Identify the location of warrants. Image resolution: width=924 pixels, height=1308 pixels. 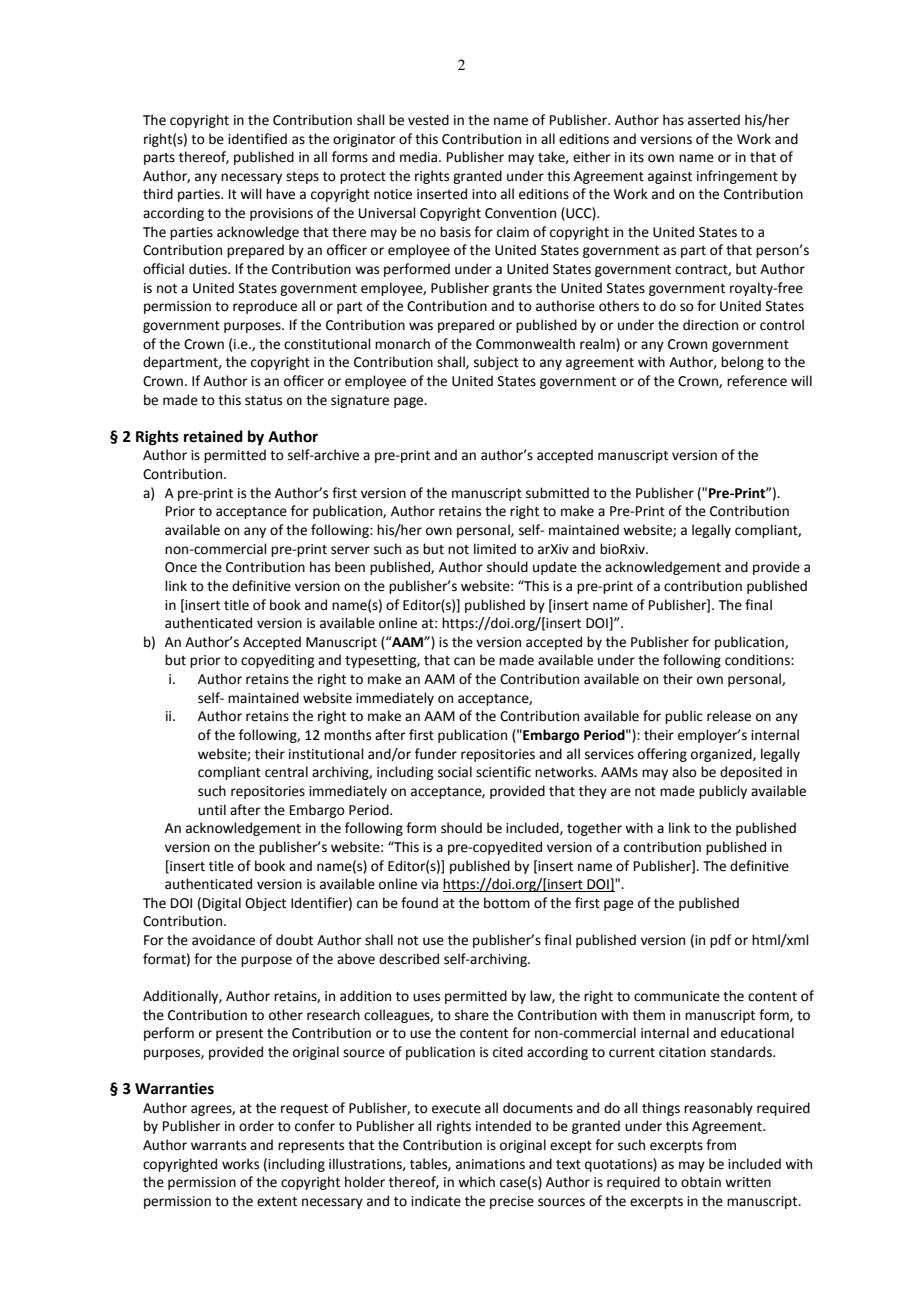
(218, 1146).
